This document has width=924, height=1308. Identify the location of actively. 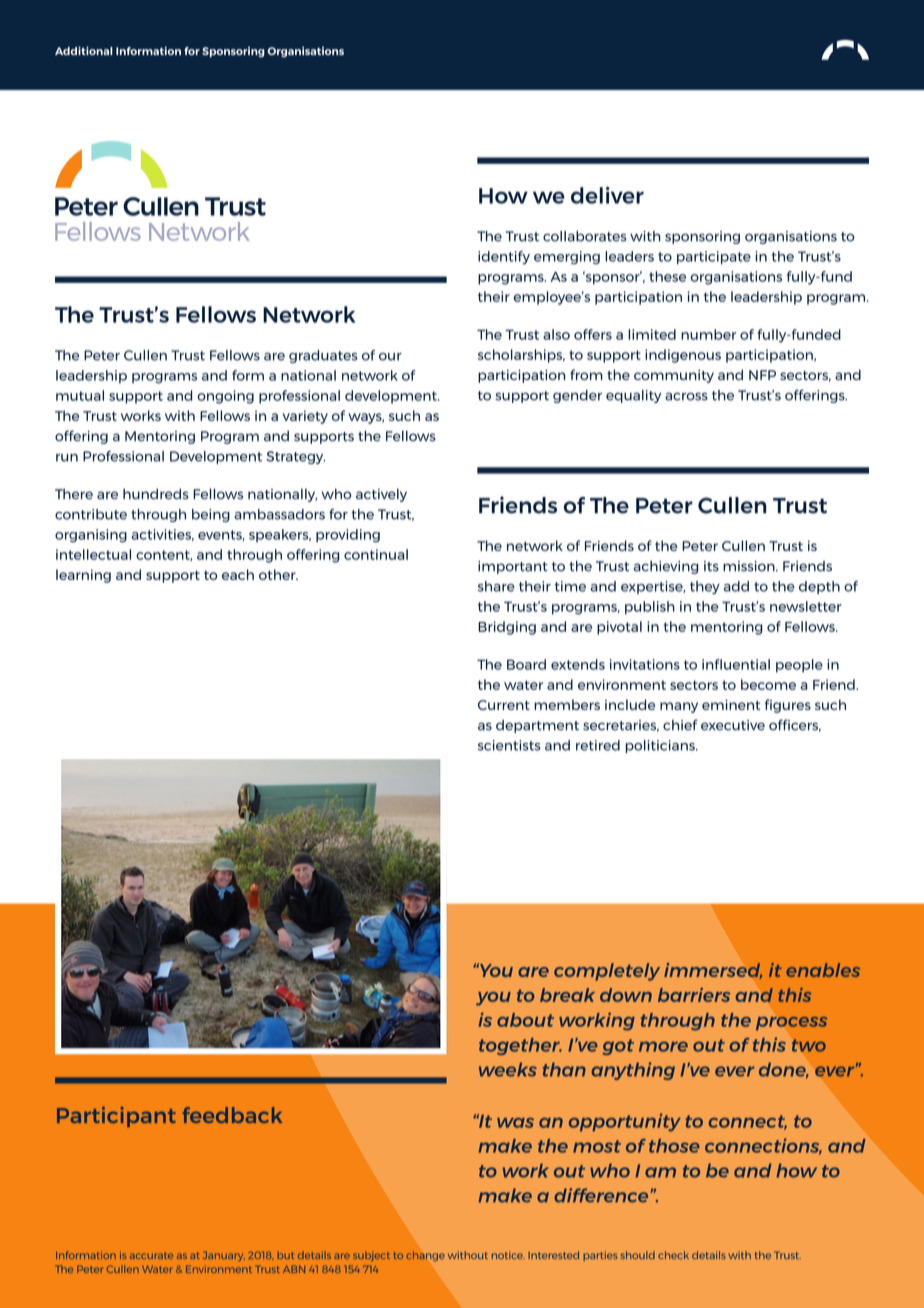
(381, 495).
